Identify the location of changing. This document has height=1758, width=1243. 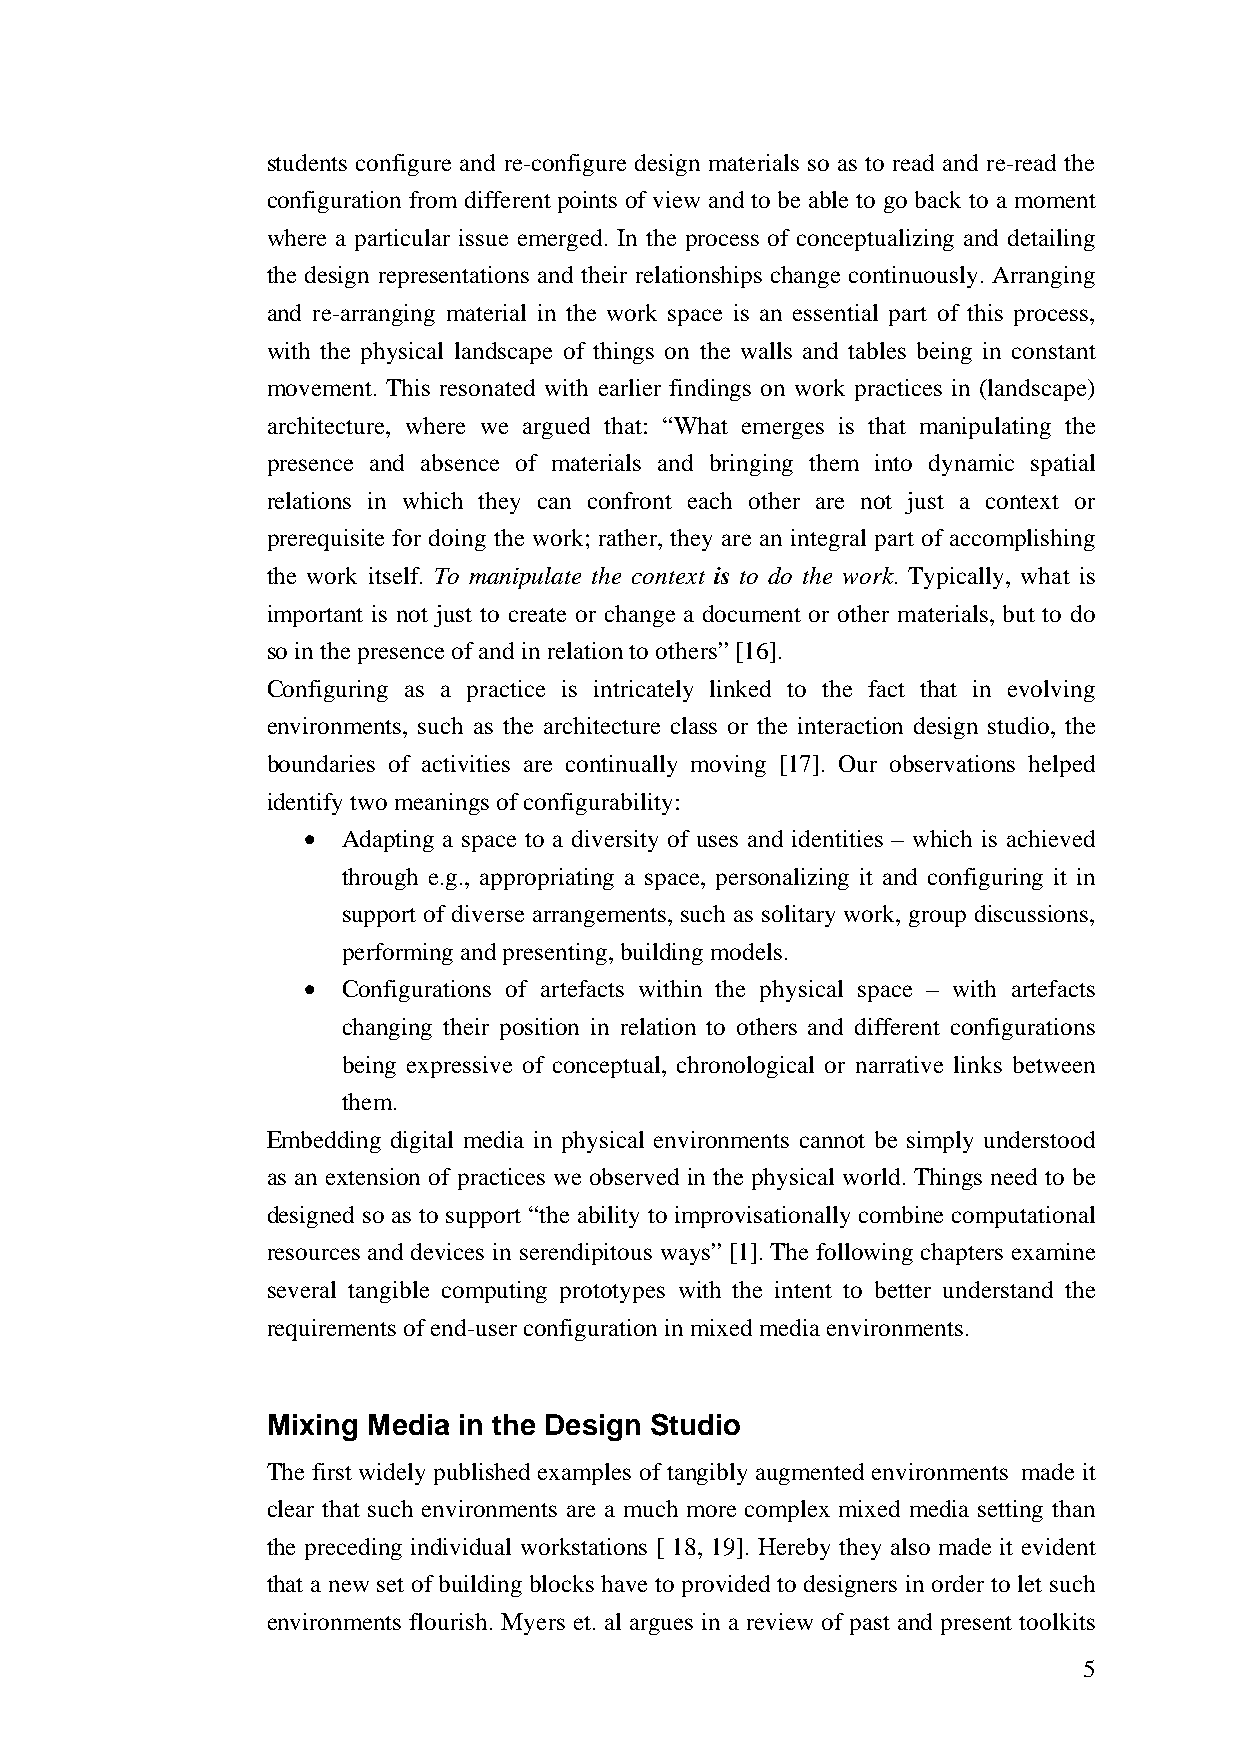
(387, 1029).
